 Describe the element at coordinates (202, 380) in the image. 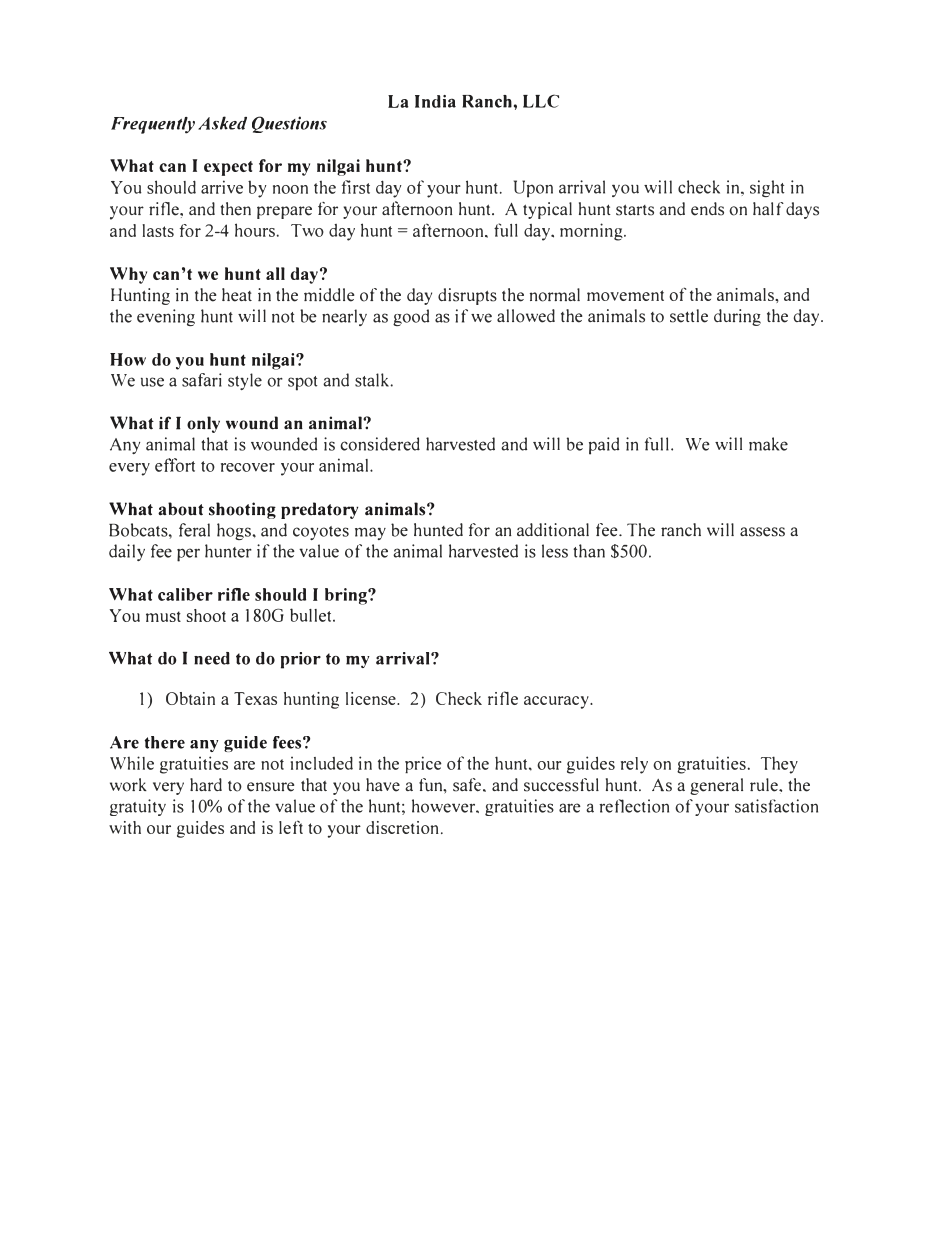

I see `safari` at that location.
